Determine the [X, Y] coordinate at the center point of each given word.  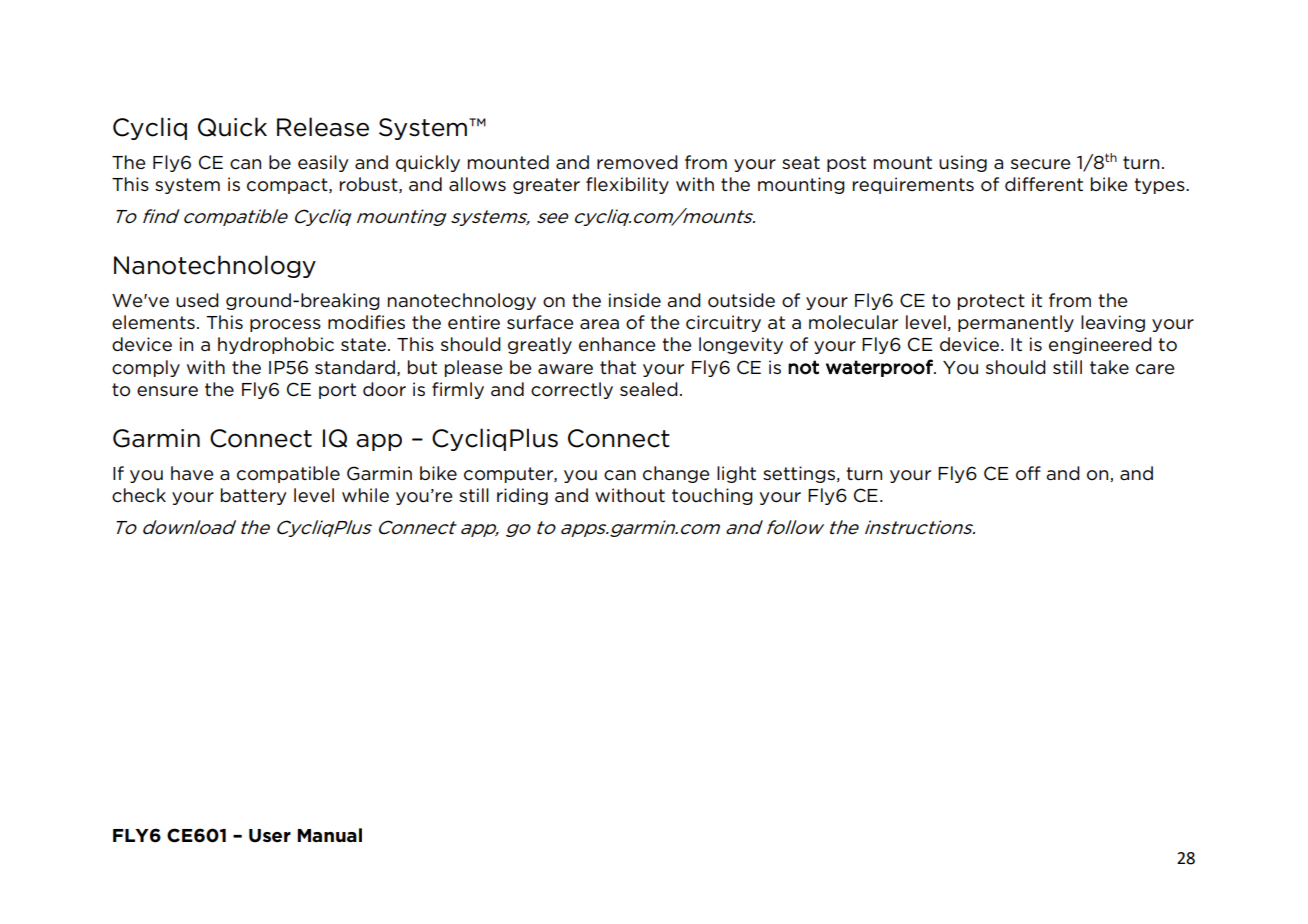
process [285, 325]
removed [637, 162]
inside [635, 300]
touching [712, 496]
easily [323, 163]
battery [254, 496]
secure [1040, 164]
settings [799, 474]
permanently [1016, 323]
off [1028, 473]
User [270, 836]
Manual [329, 835]
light [736, 474]
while [365, 495]
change [676, 474]
